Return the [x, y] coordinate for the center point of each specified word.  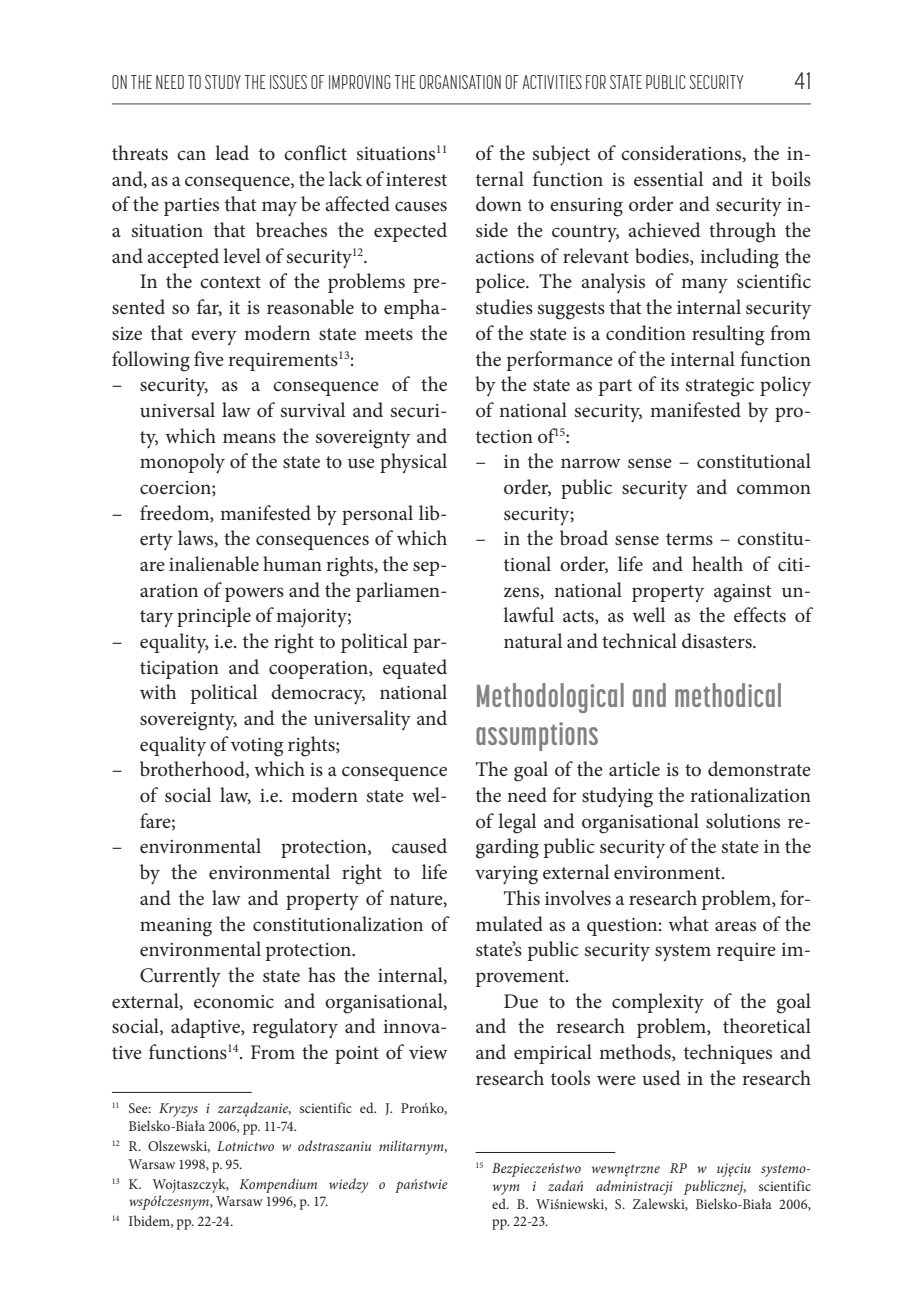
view [428, 1053]
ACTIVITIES [552, 82]
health [717, 564]
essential [668, 179]
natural [533, 640]
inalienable [214, 564]
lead [232, 152]
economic [234, 1002]
